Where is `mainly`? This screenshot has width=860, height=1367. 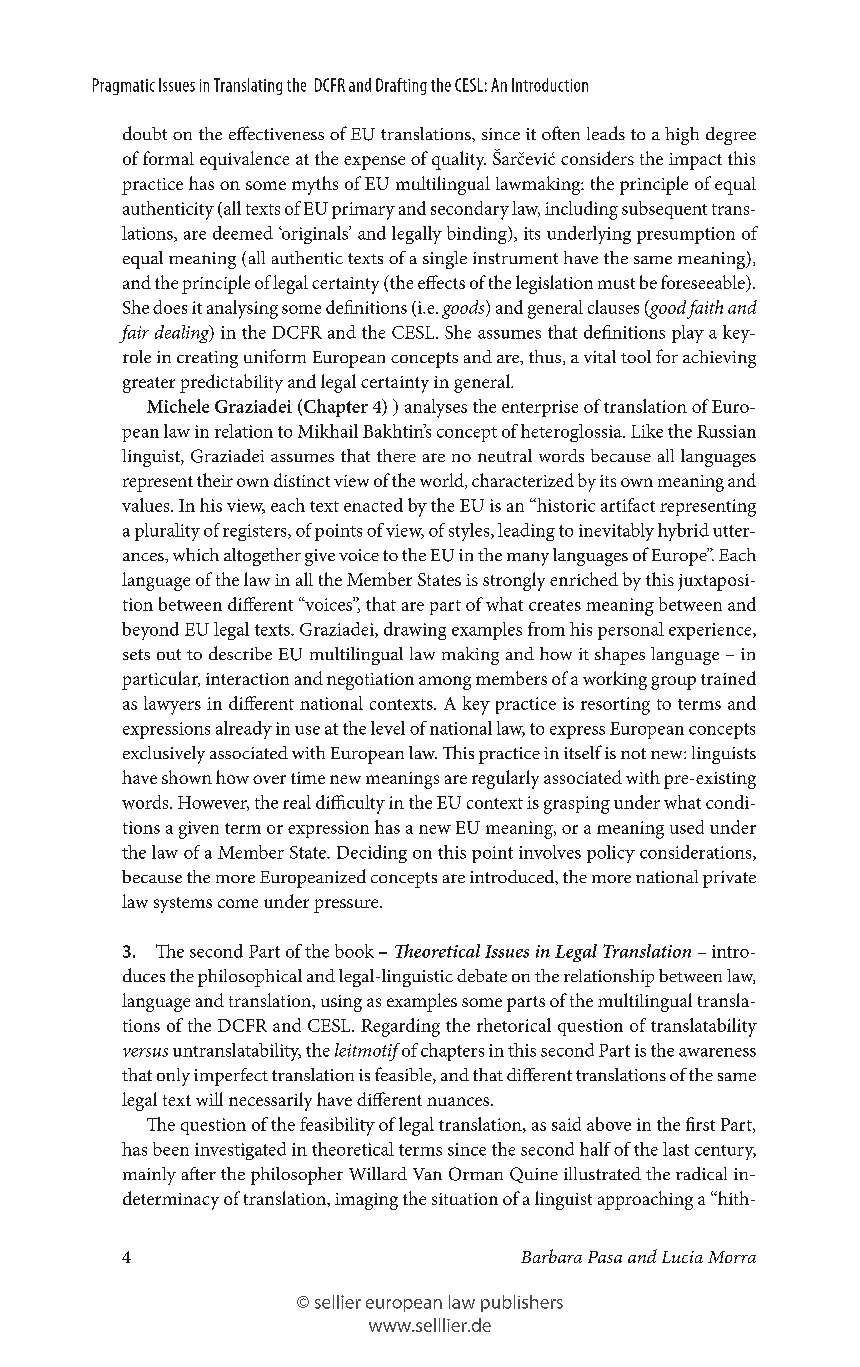 mainly is located at coordinates (149, 1176).
